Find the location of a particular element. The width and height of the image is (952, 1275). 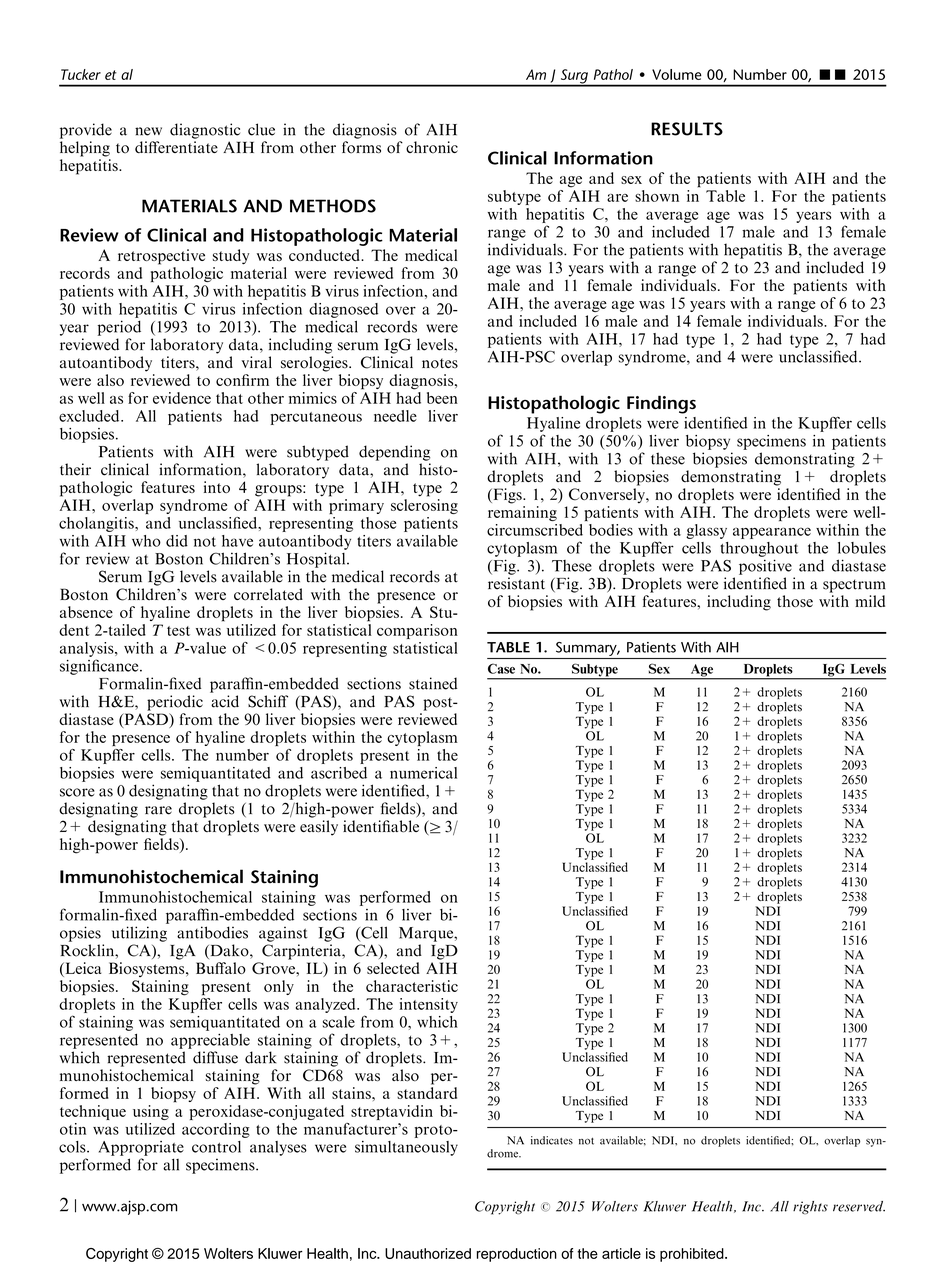

mild is located at coordinates (870, 601).
